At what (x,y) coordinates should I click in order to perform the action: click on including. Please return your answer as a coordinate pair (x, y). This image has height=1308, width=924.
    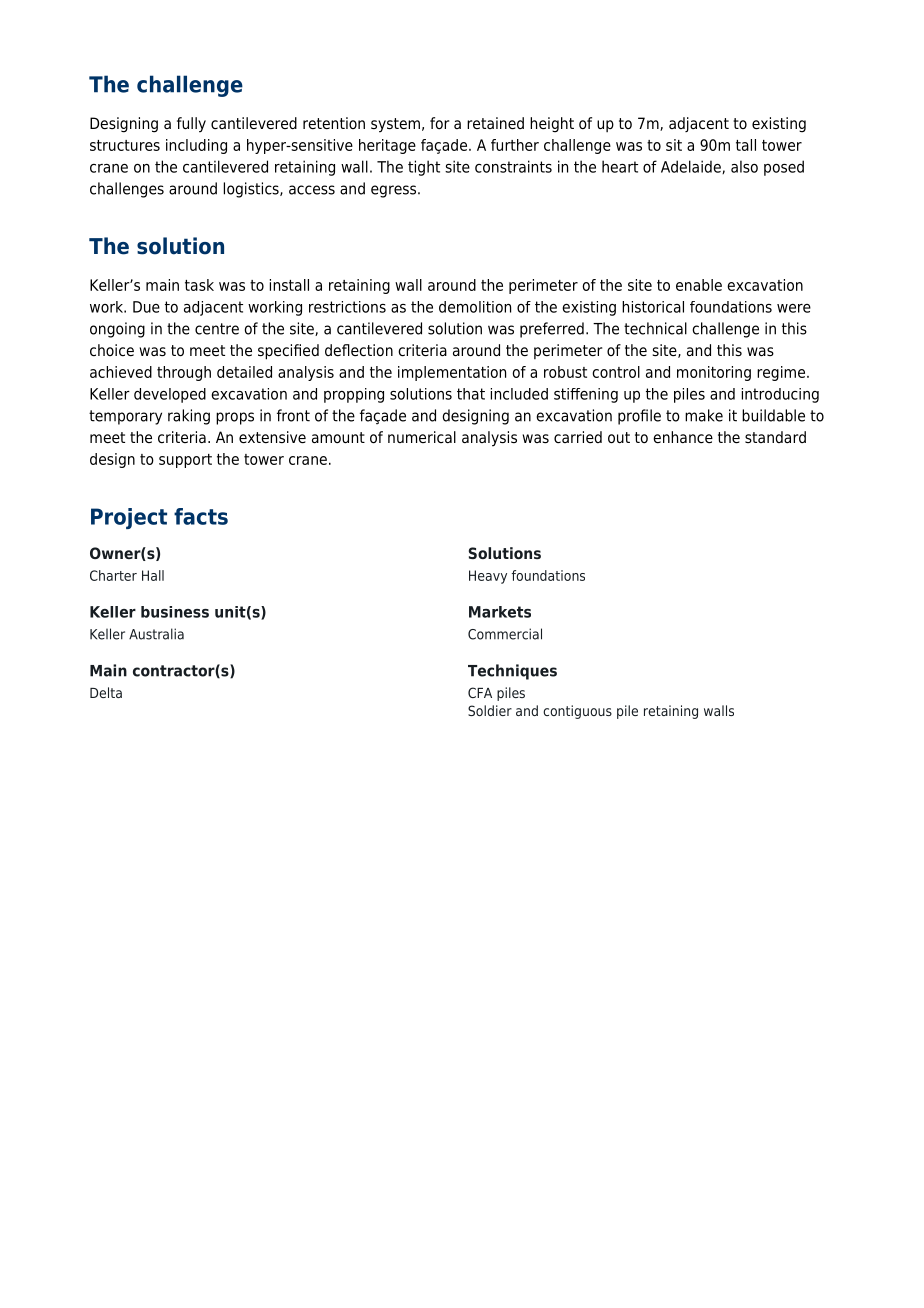
    Looking at the image, I should click on (196, 146).
